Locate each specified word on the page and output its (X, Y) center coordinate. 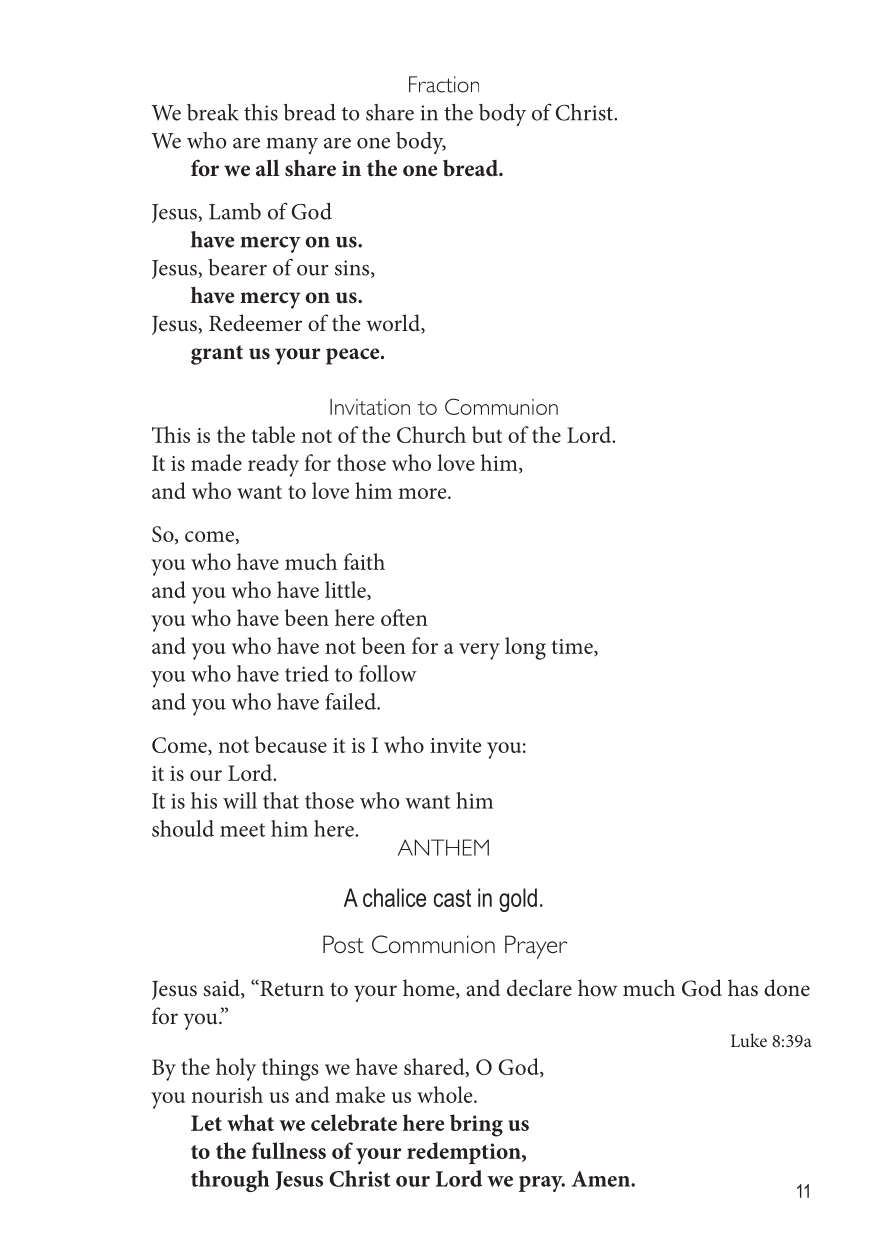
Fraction (444, 84)
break (213, 112)
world (394, 324)
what (250, 1122)
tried (307, 673)
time (573, 647)
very (479, 651)
